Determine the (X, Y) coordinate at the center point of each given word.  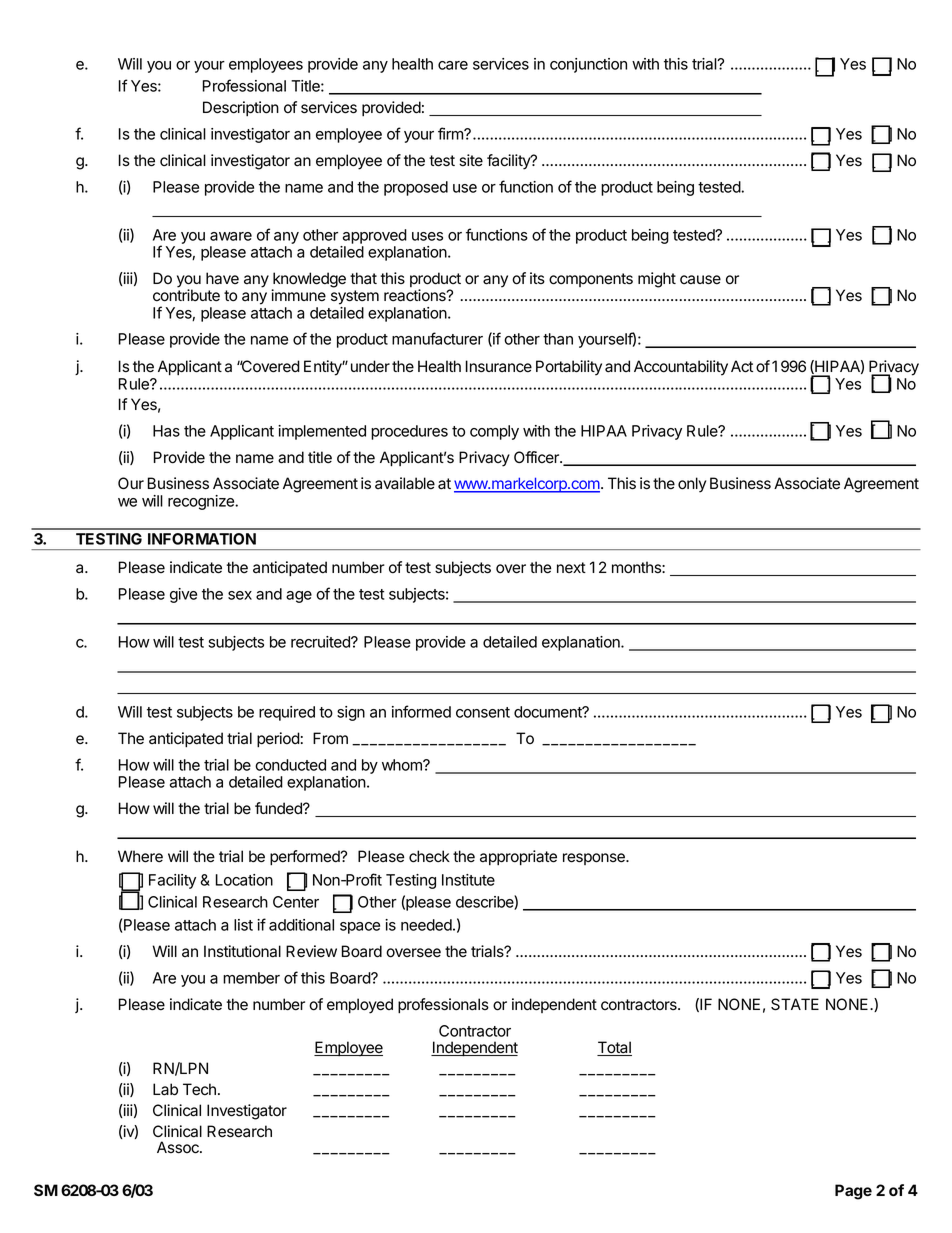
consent (483, 712)
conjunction (588, 65)
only (692, 485)
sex (240, 595)
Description (241, 108)
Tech (199, 1089)
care (453, 65)
